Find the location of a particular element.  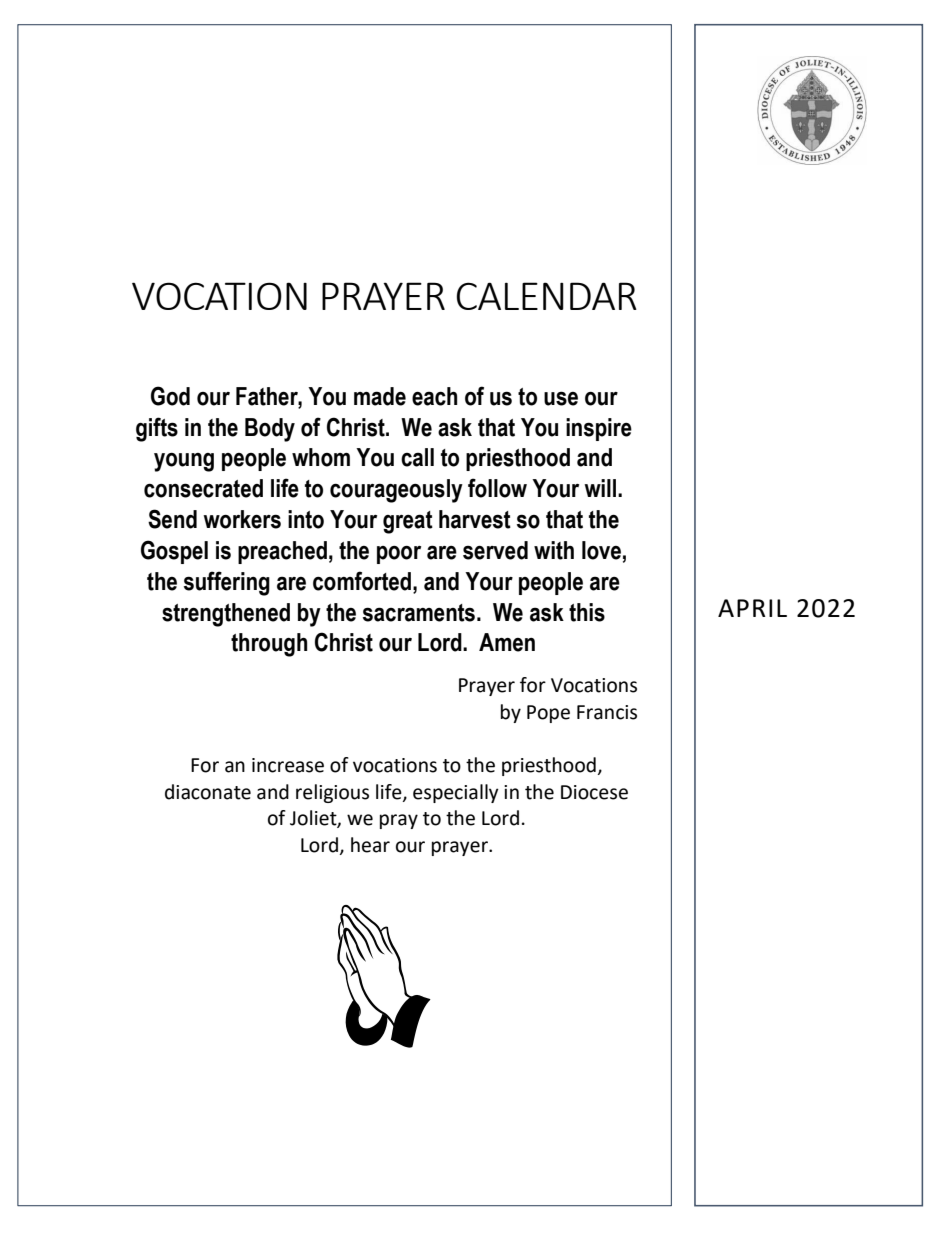

through is located at coordinates (269, 645).
